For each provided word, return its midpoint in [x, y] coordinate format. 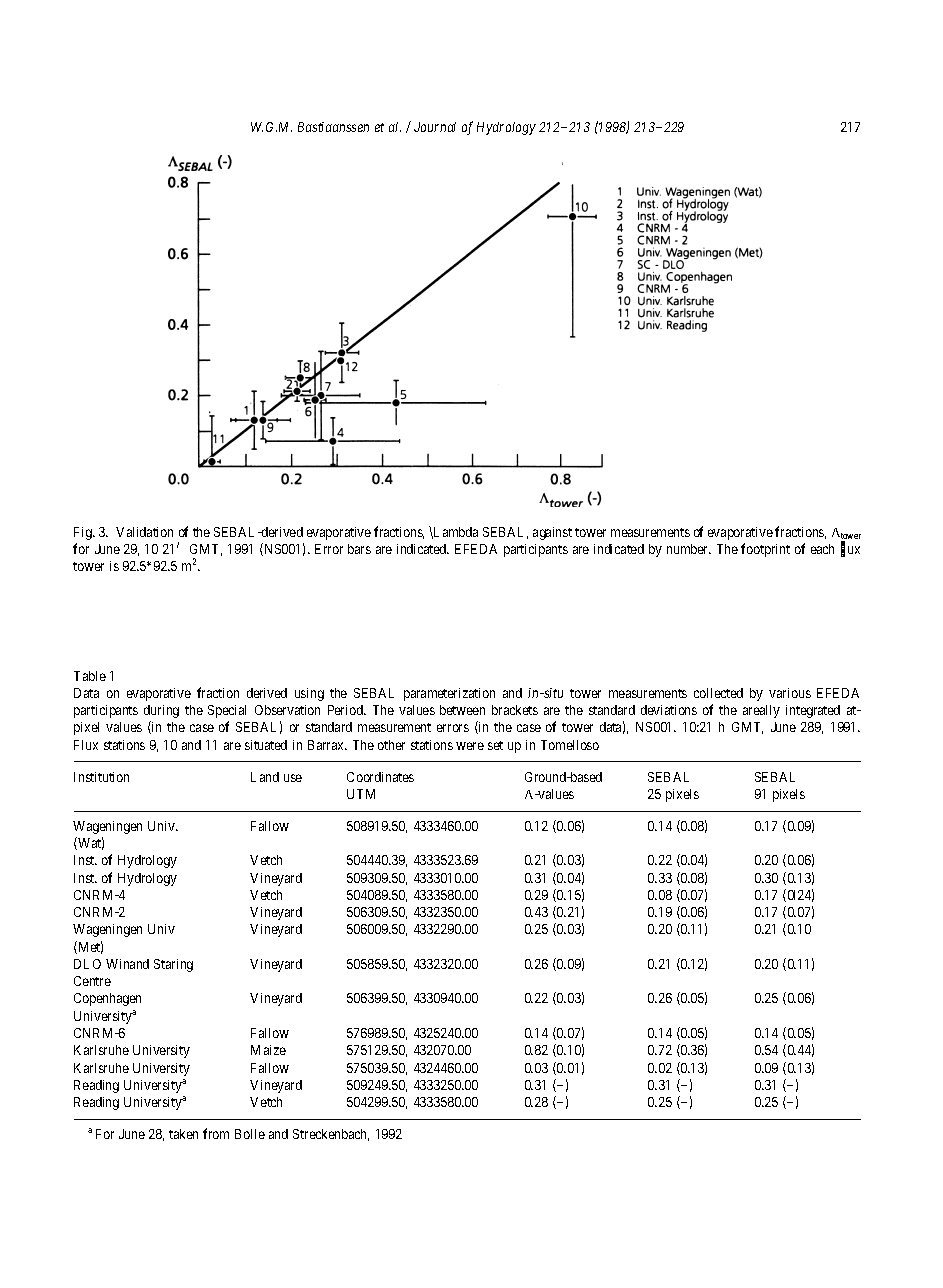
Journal [435, 127]
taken [183, 1134]
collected [718, 693]
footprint [765, 550]
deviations [669, 710]
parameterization [449, 694]
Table [90, 676]
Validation [144, 532]
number [689, 549]
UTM [361, 794]
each [822, 549]
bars [359, 549]
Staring [173, 965]
